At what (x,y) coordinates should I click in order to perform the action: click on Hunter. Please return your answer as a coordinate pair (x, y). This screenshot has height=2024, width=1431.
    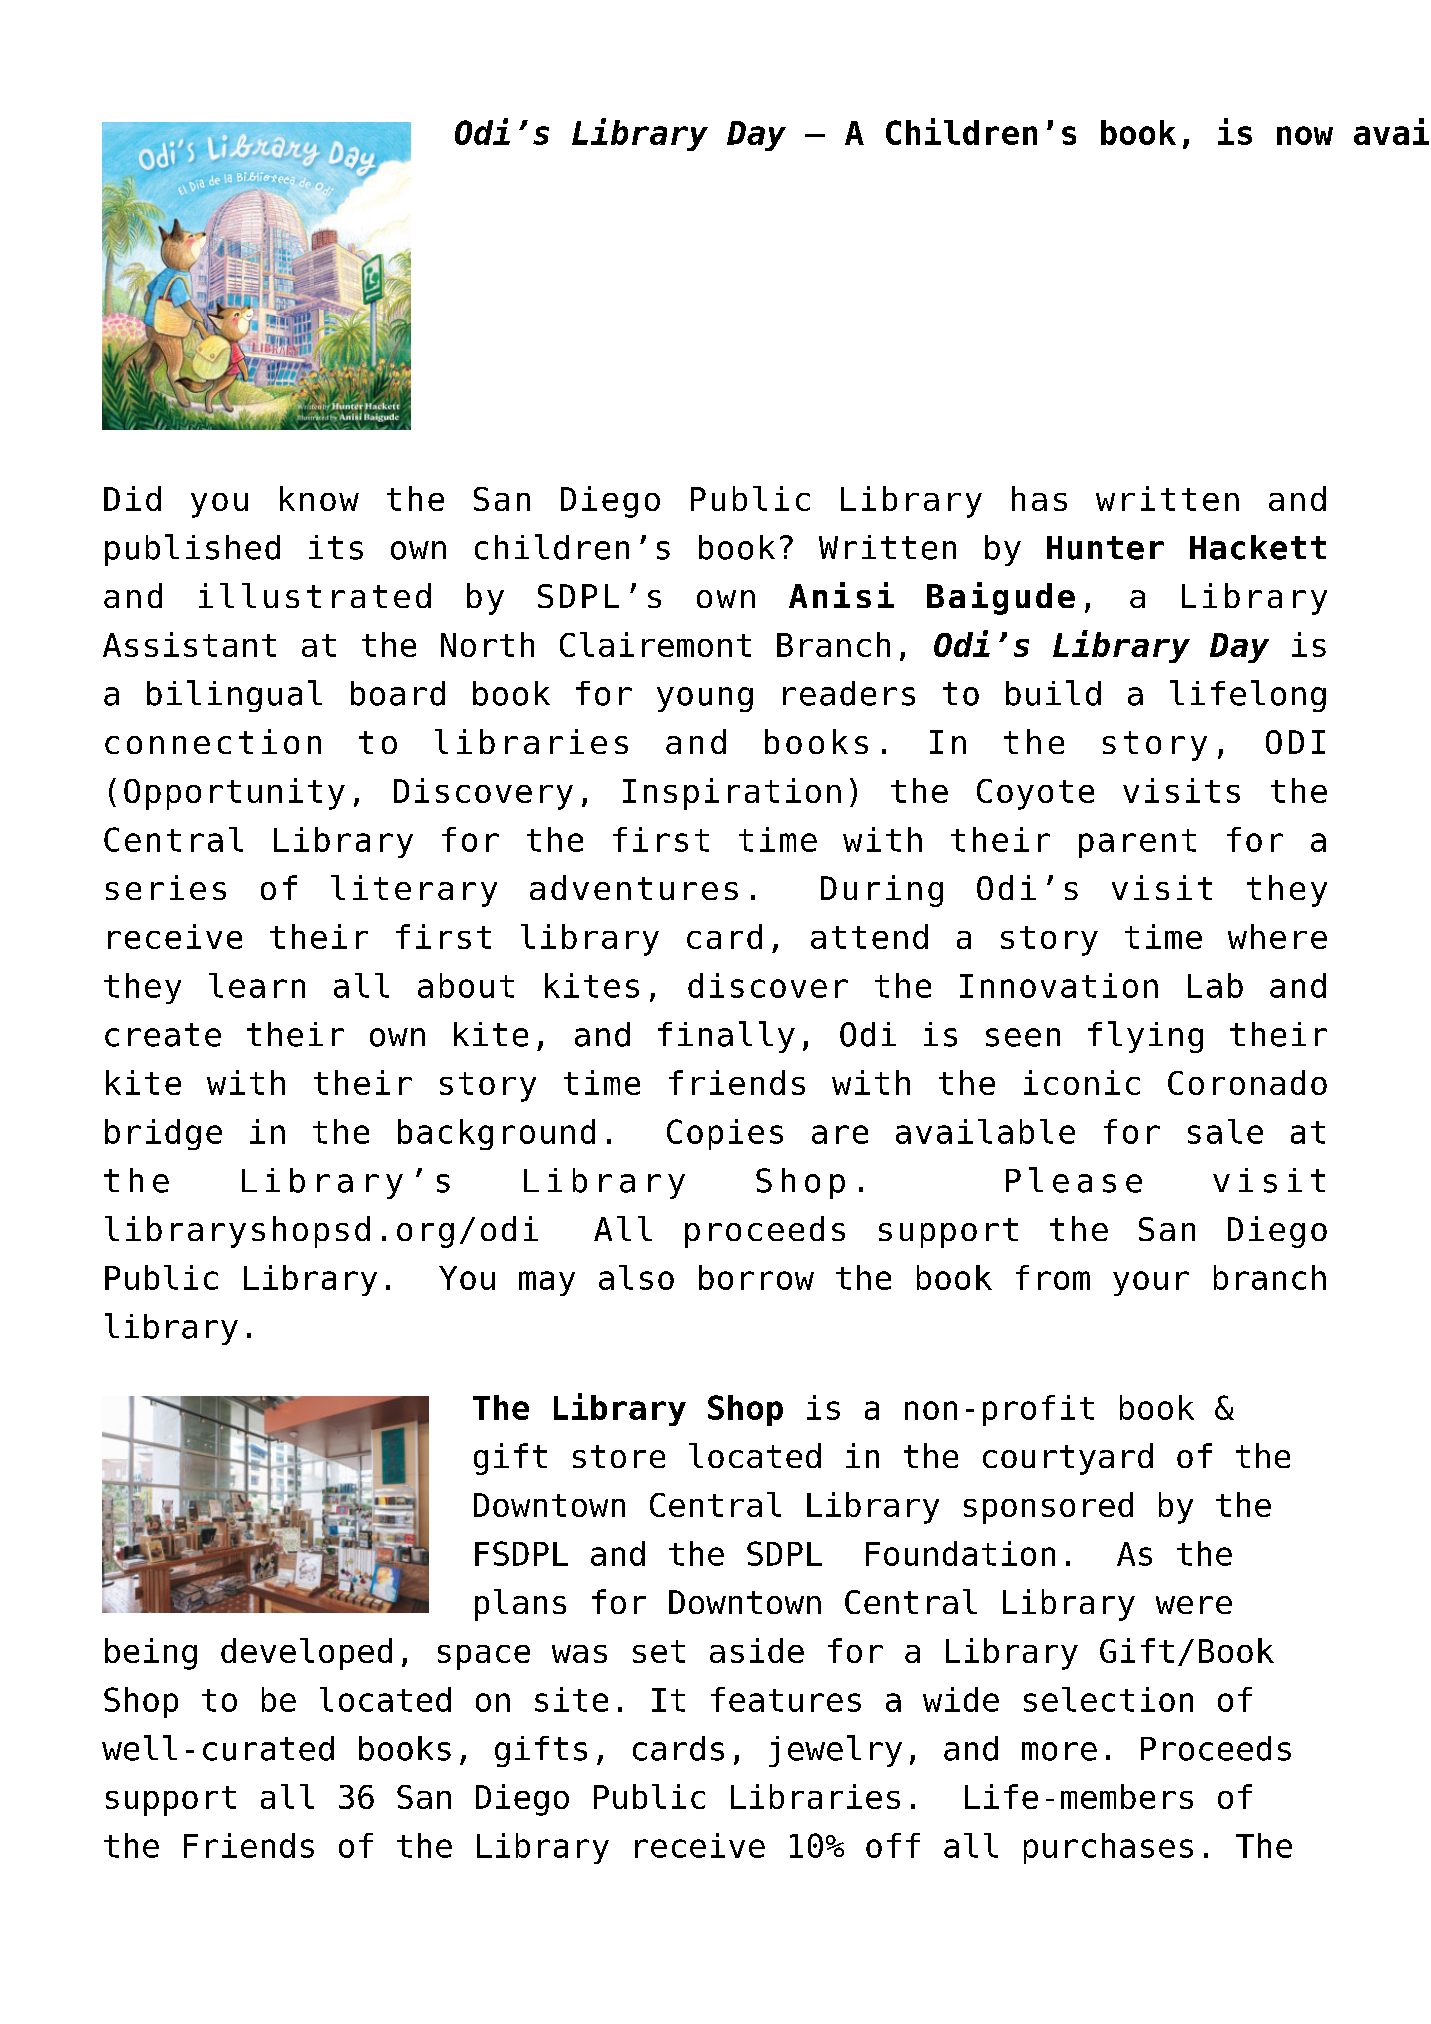
    Looking at the image, I should click on (1105, 548).
